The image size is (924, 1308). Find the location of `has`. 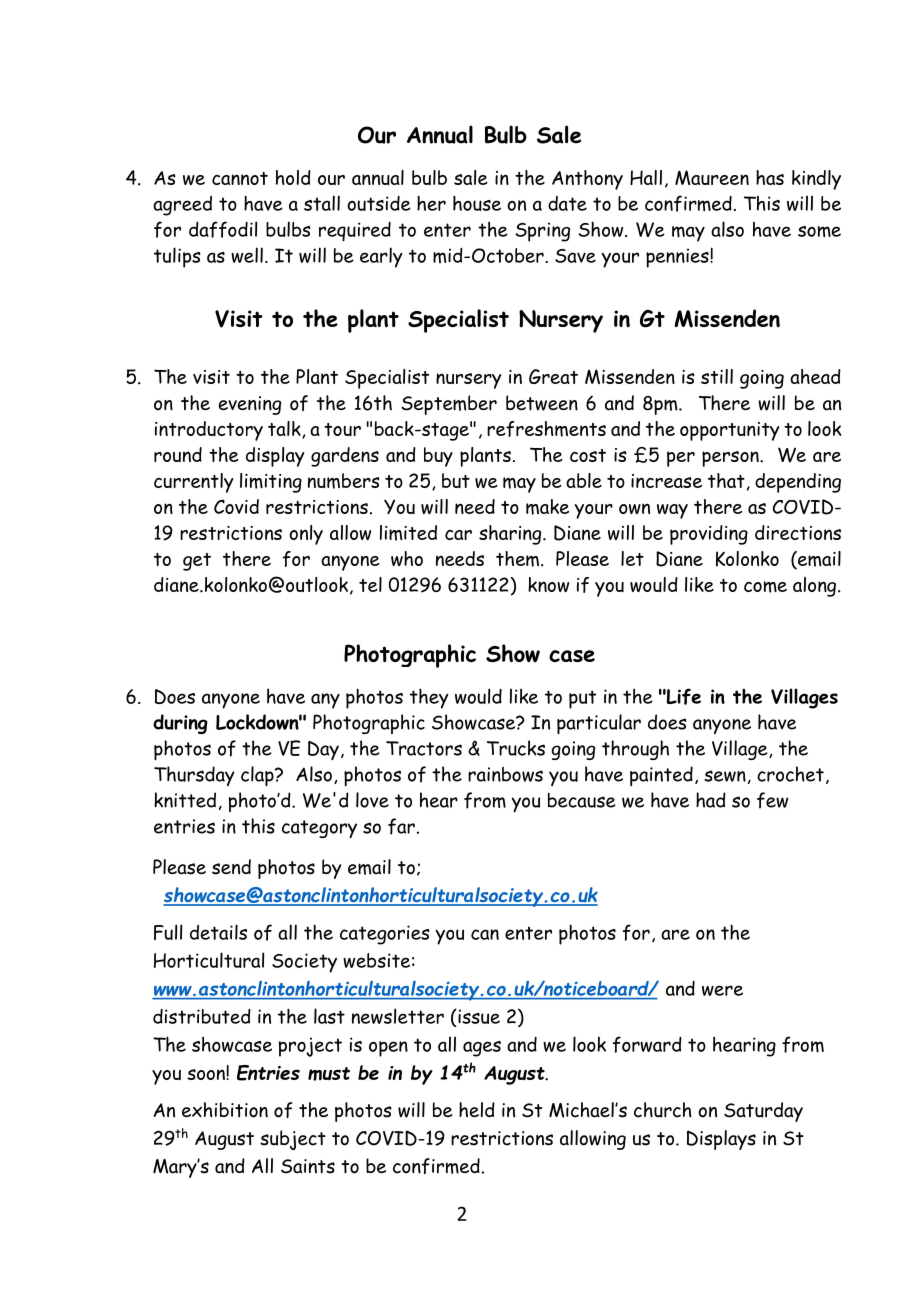

has is located at coordinates (770, 177).
